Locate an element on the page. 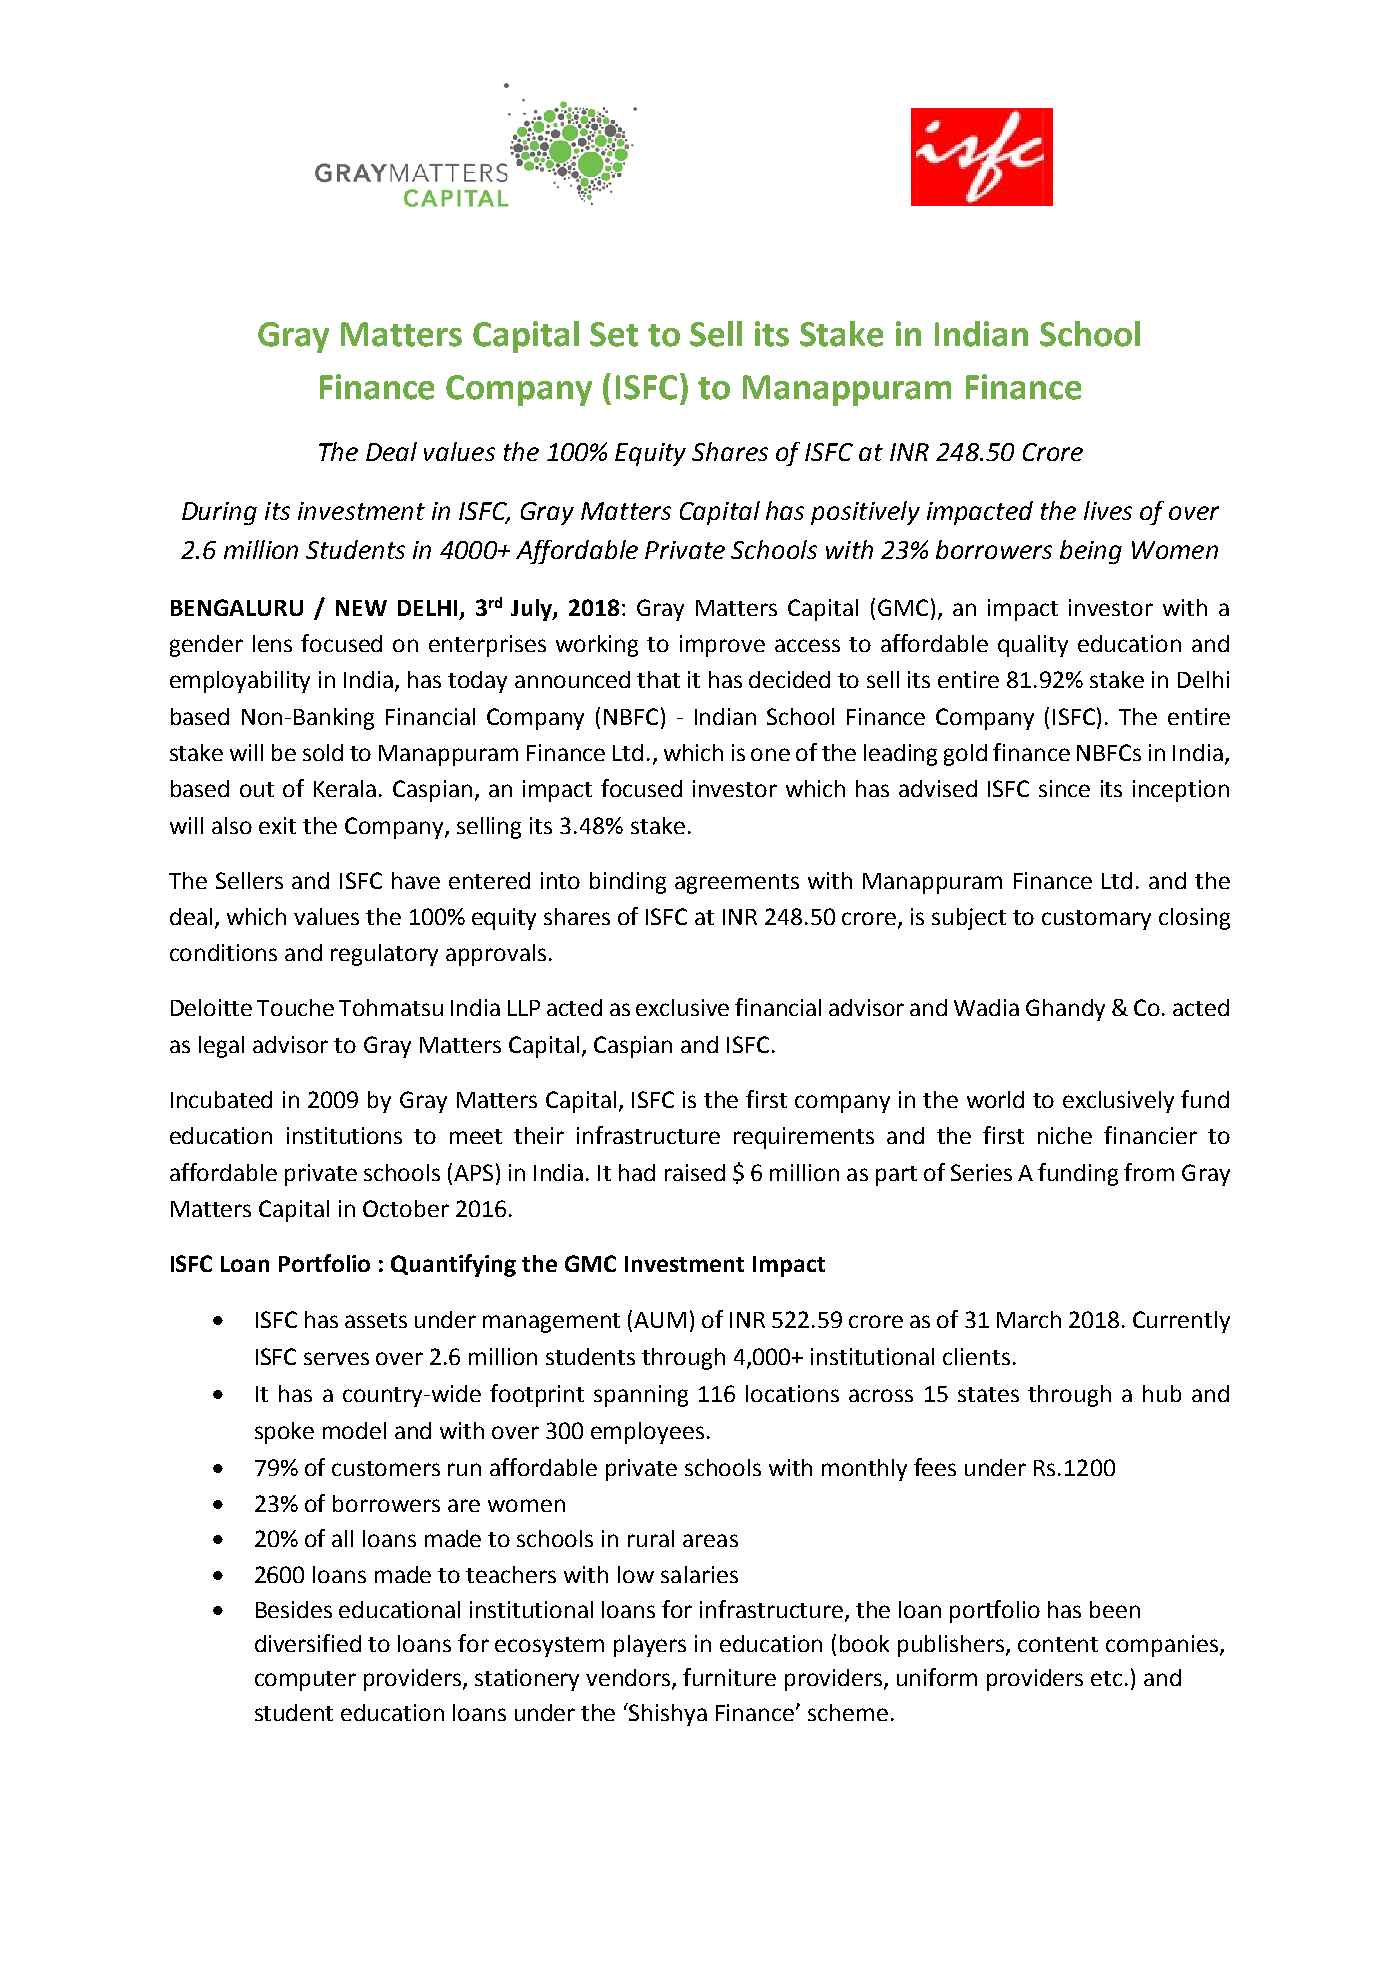 The height and width of the image is (1980, 1400). NEW is located at coordinates (361, 608).
